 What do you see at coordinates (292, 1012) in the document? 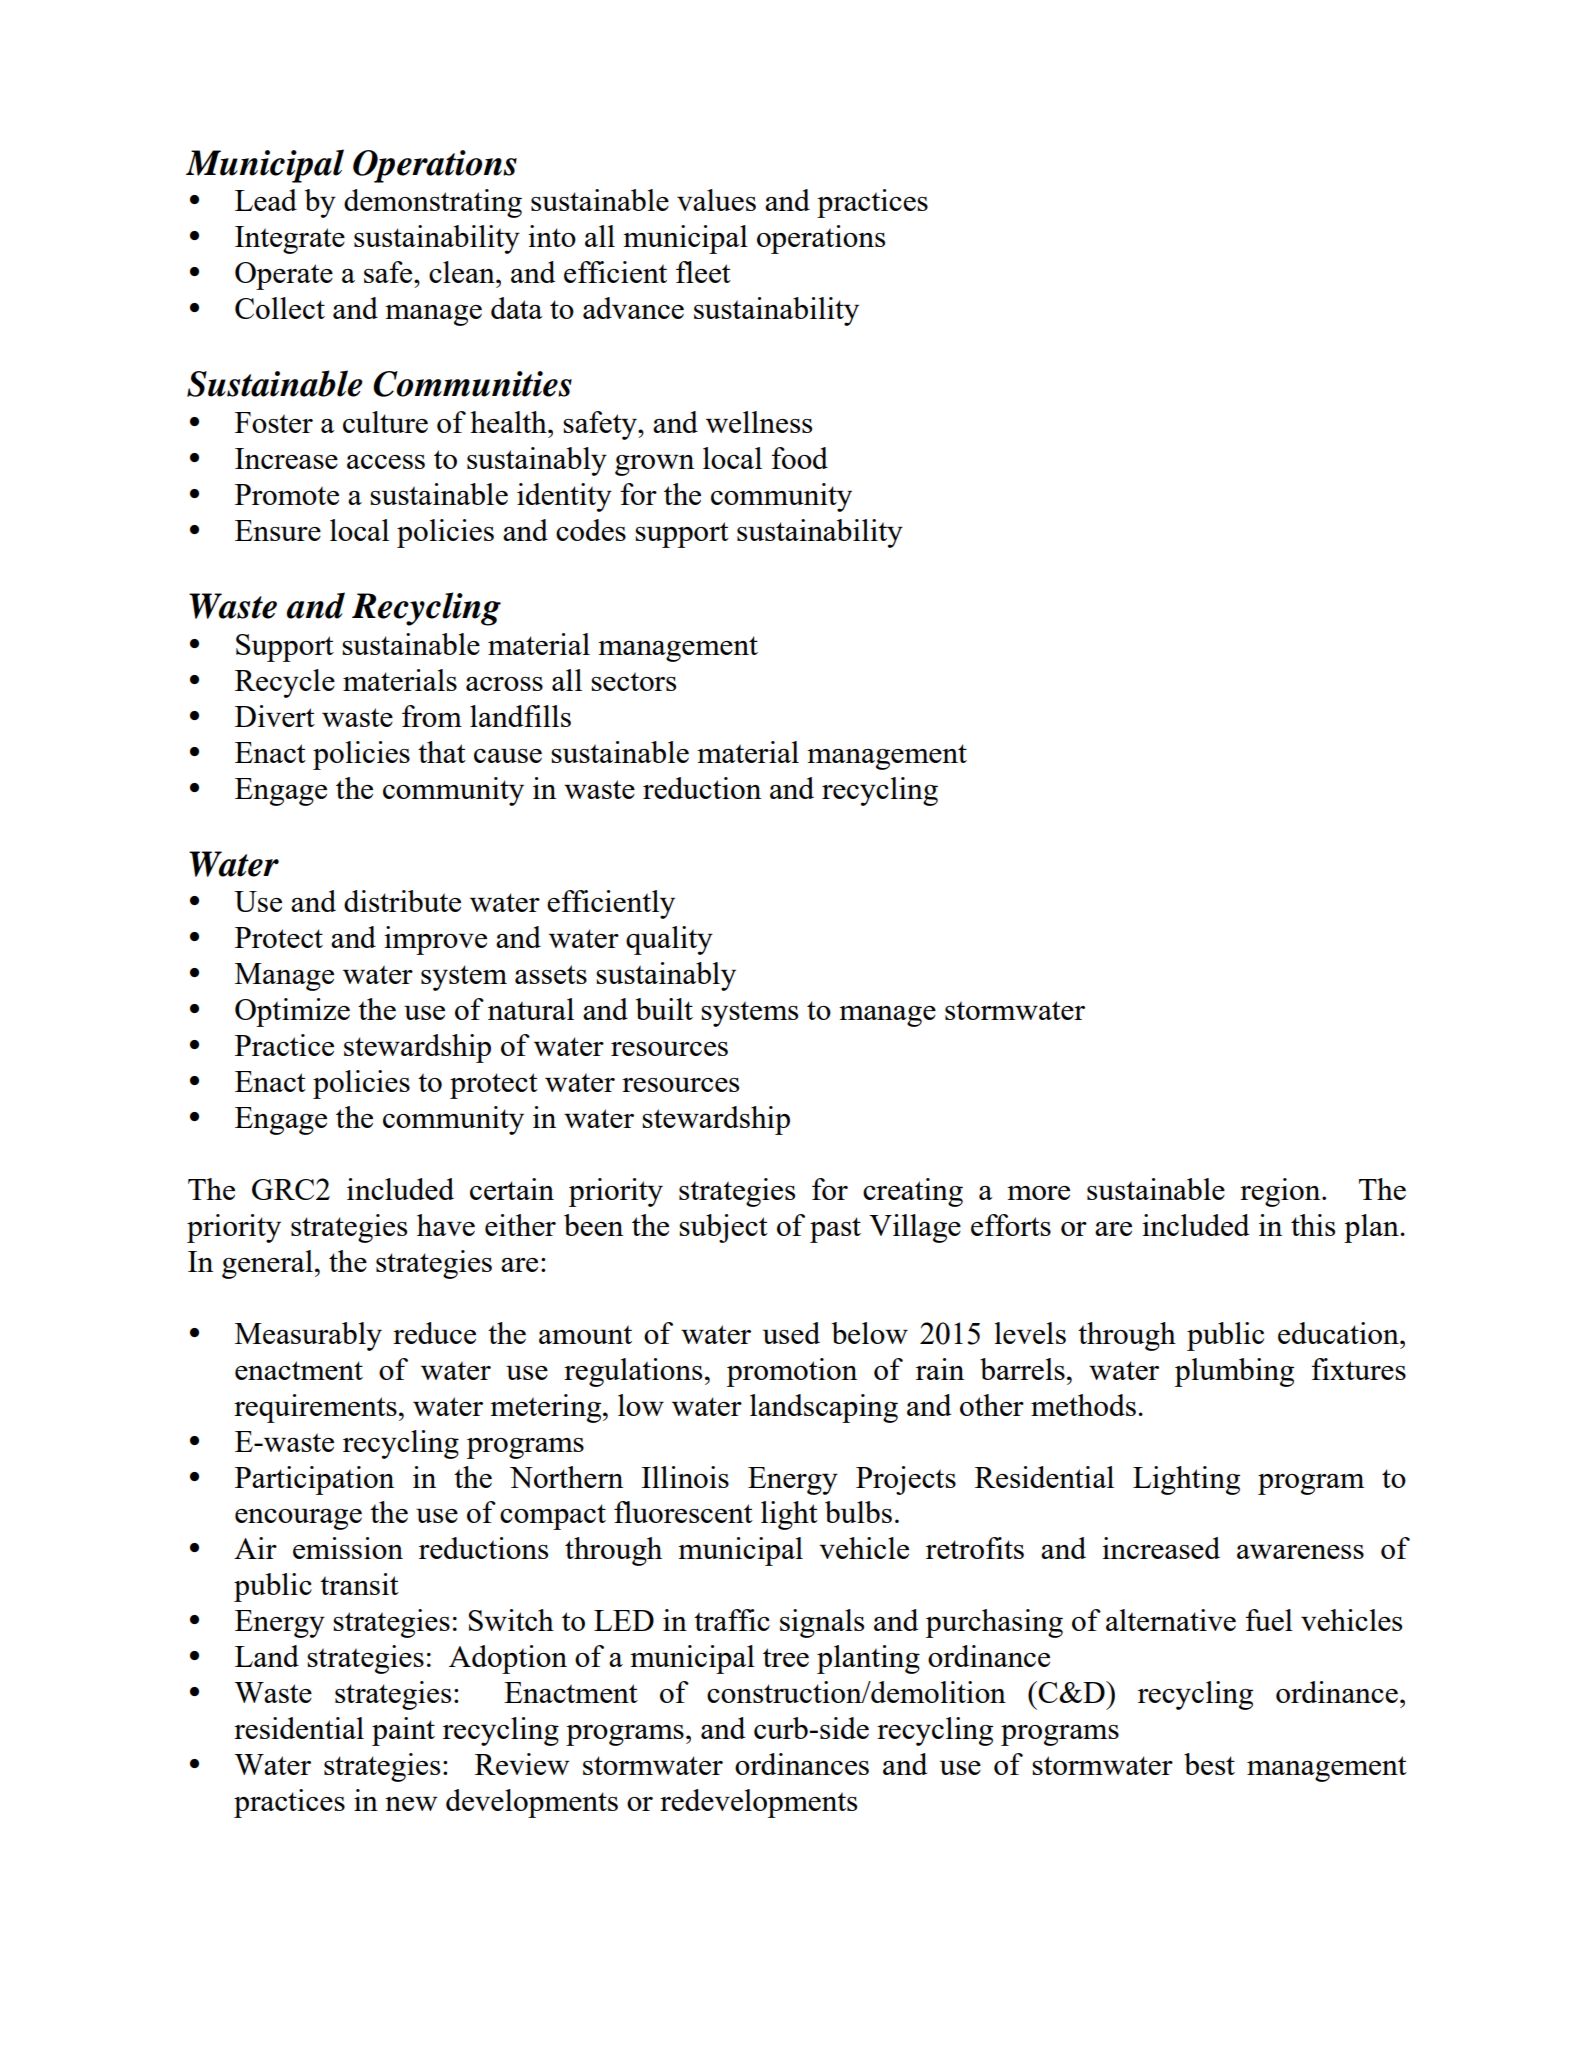
I see `Optimize` at bounding box center [292, 1012].
